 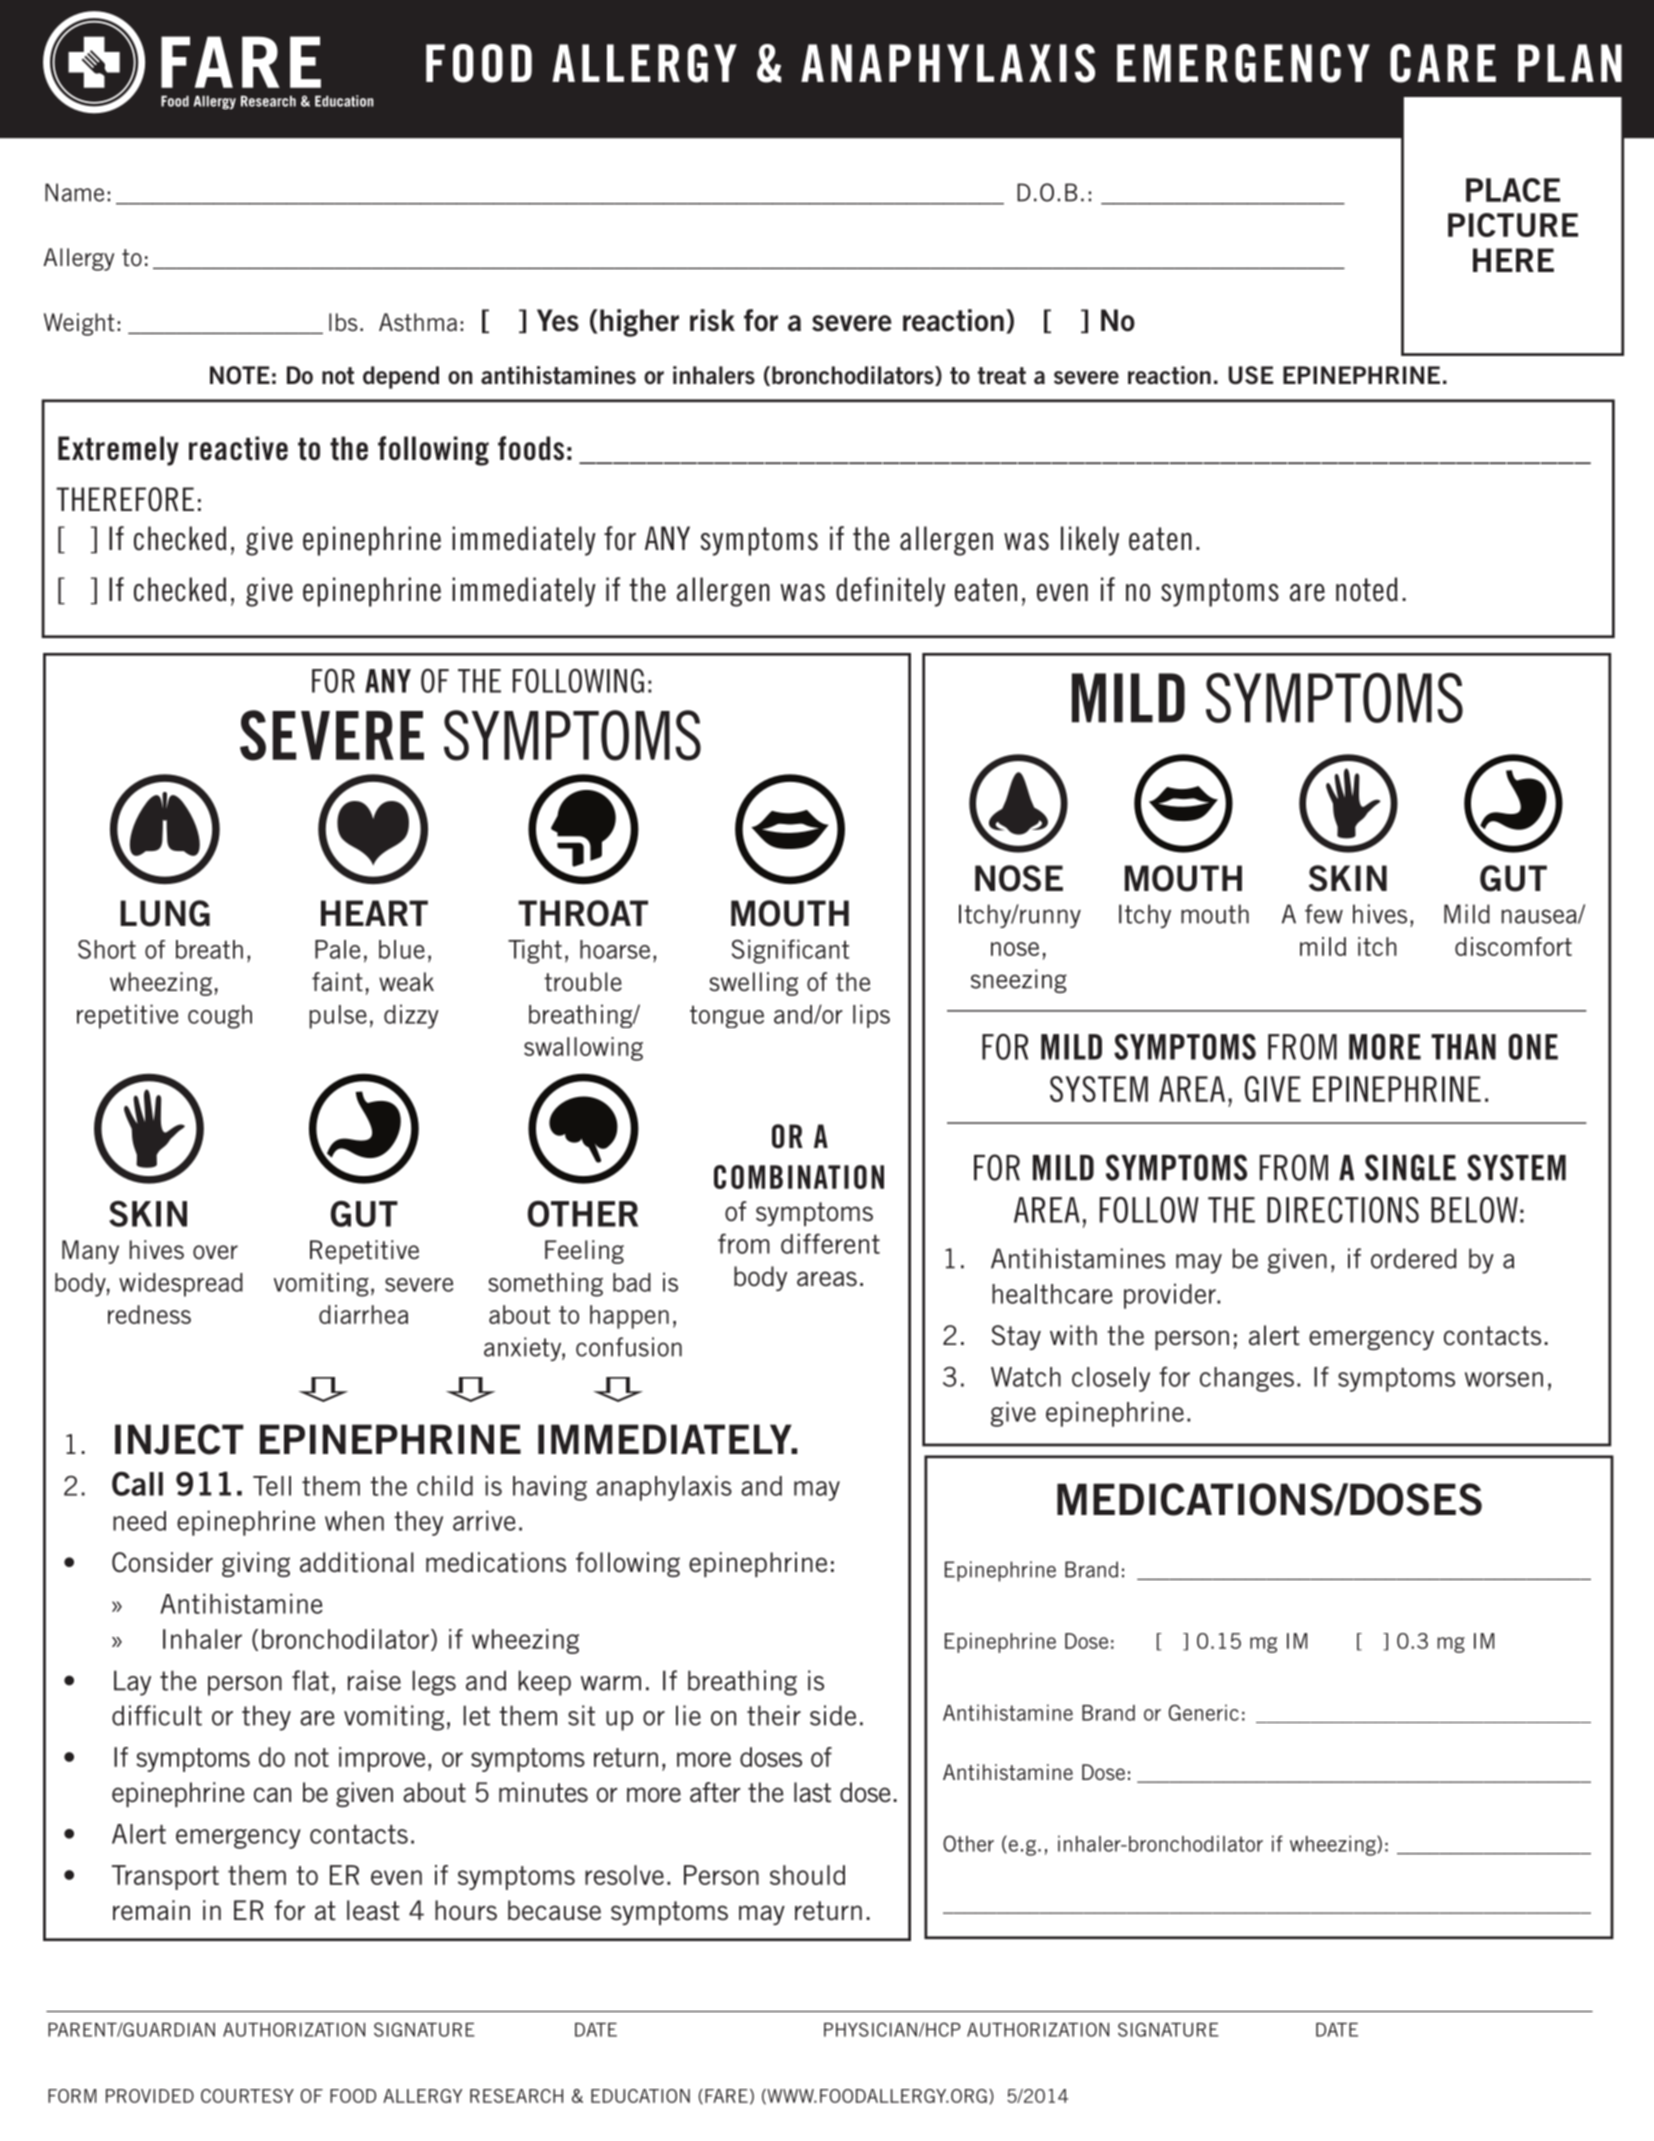 What do you see at coordinates (890, 592) in the screenshot?
I see `definitely` at bounding box center [890, 592].
